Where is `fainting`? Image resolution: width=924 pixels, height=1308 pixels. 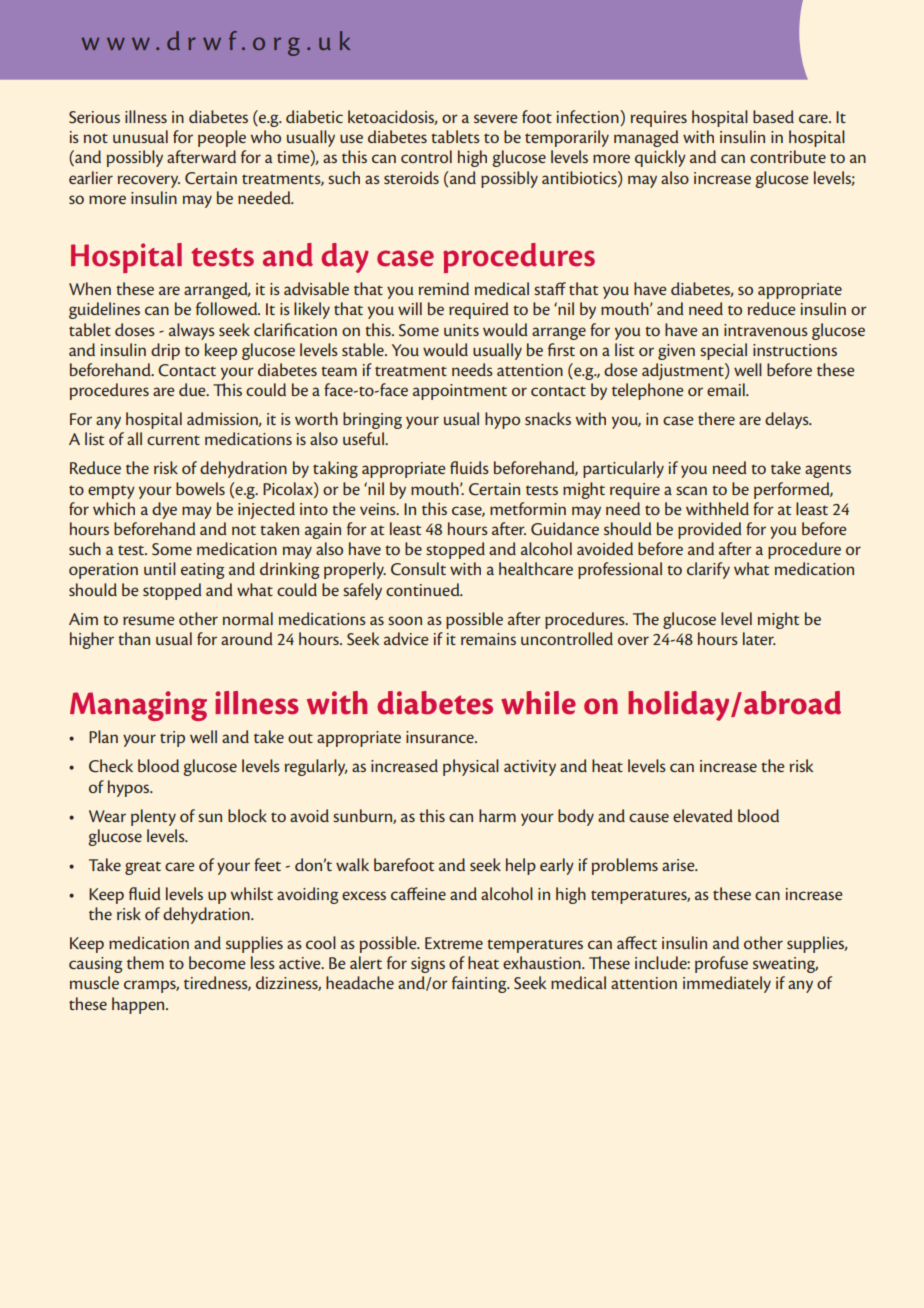
fainting is located at coordinates (480, 984).
